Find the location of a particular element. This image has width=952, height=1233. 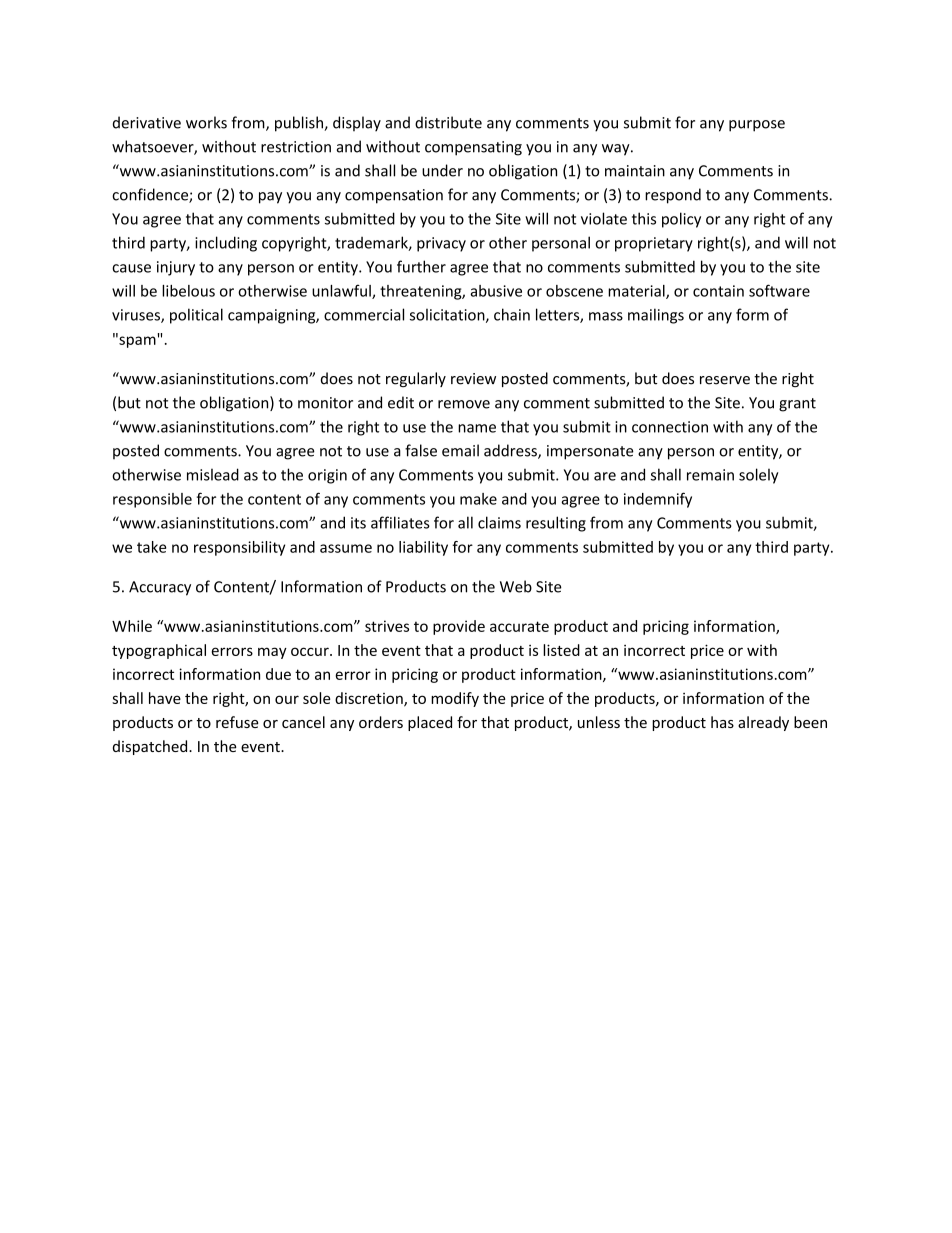

responsibility is located at coordinates (239, 548).
